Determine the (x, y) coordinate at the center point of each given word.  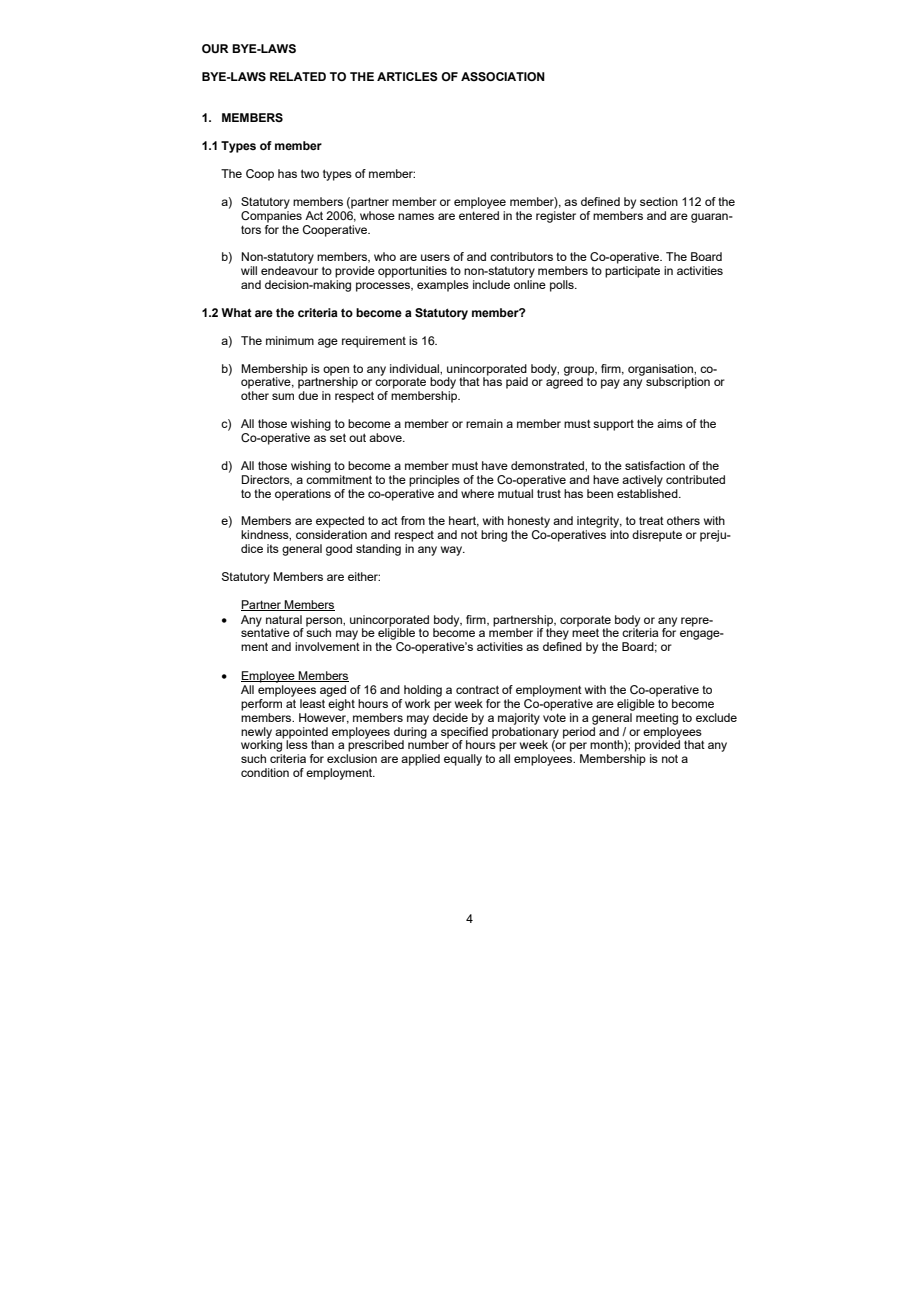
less (297, 743)
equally (463, 760)
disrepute (657, 536)
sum (283, 396)
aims (670, 423)
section (659, 201)
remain (484, 423)
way (453, 551)
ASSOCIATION (503, 76)
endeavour (289, 270)
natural (284, 619)
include (491, 284)
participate (632, 272)
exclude (716, 717)
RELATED (298, 76)
